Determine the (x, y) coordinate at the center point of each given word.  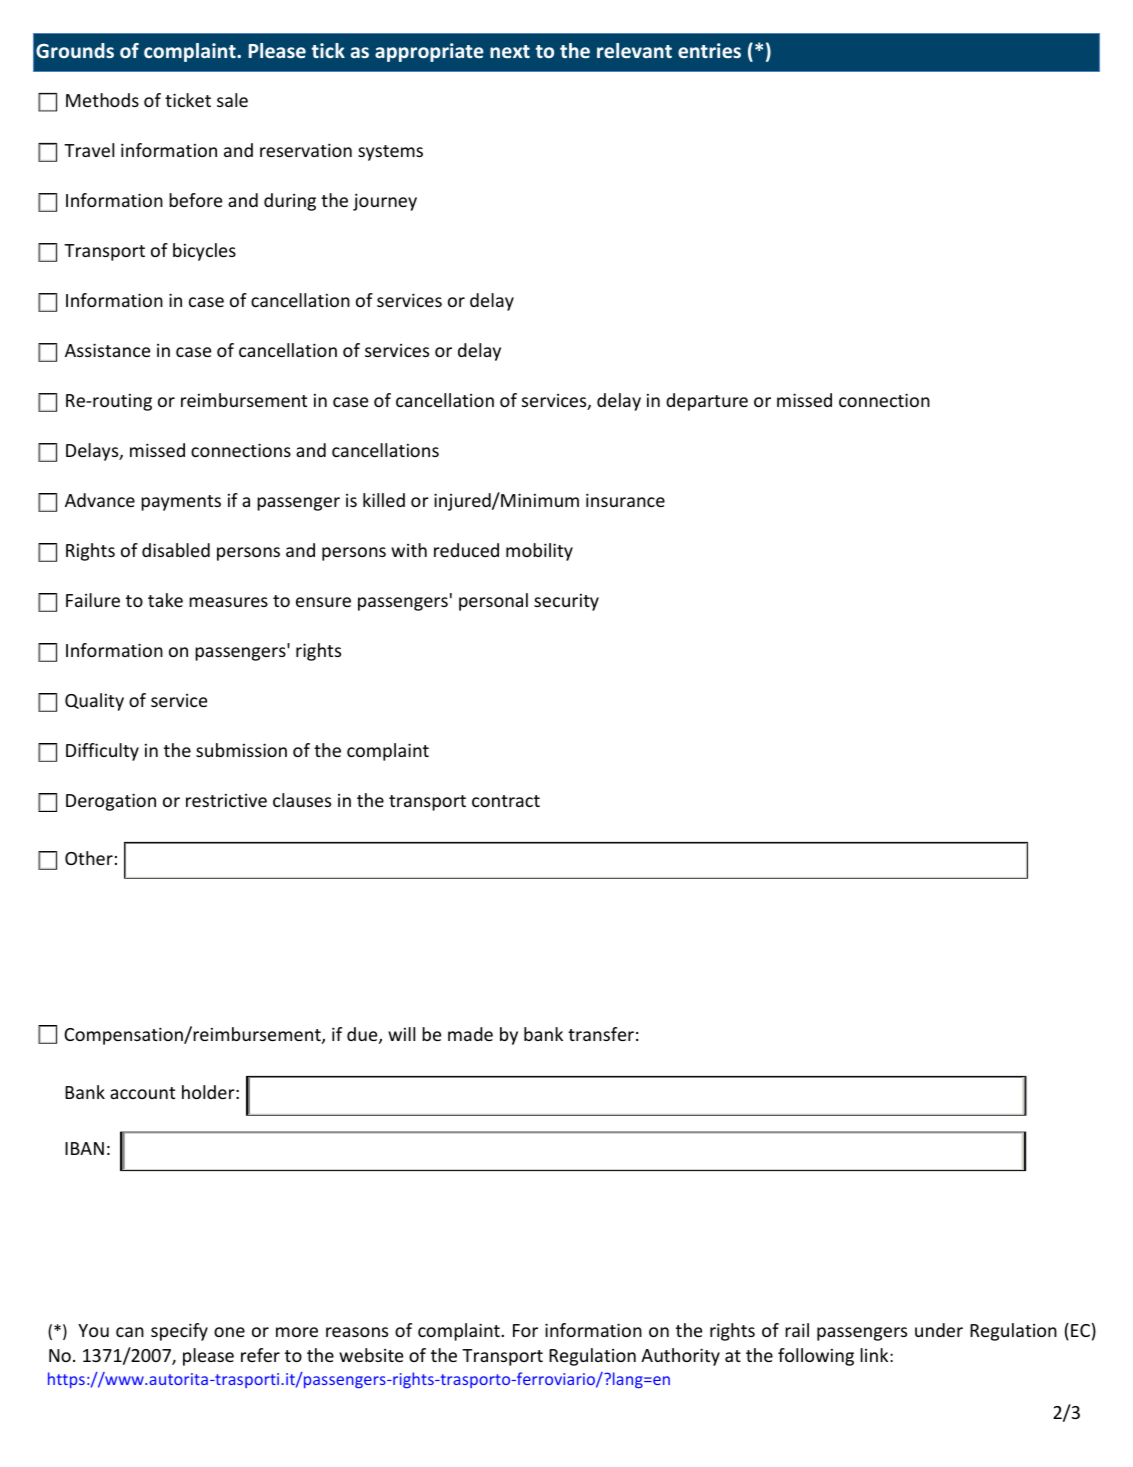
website (371, 1355)
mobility (539, 552)
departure (707, 402)
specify (179, 1332)
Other (89, 858)
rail (797, 1330)
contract (506, 801)
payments (181, 503)
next (510, 51)
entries (709, 50)
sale (232, 100)
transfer (601, 1034)
